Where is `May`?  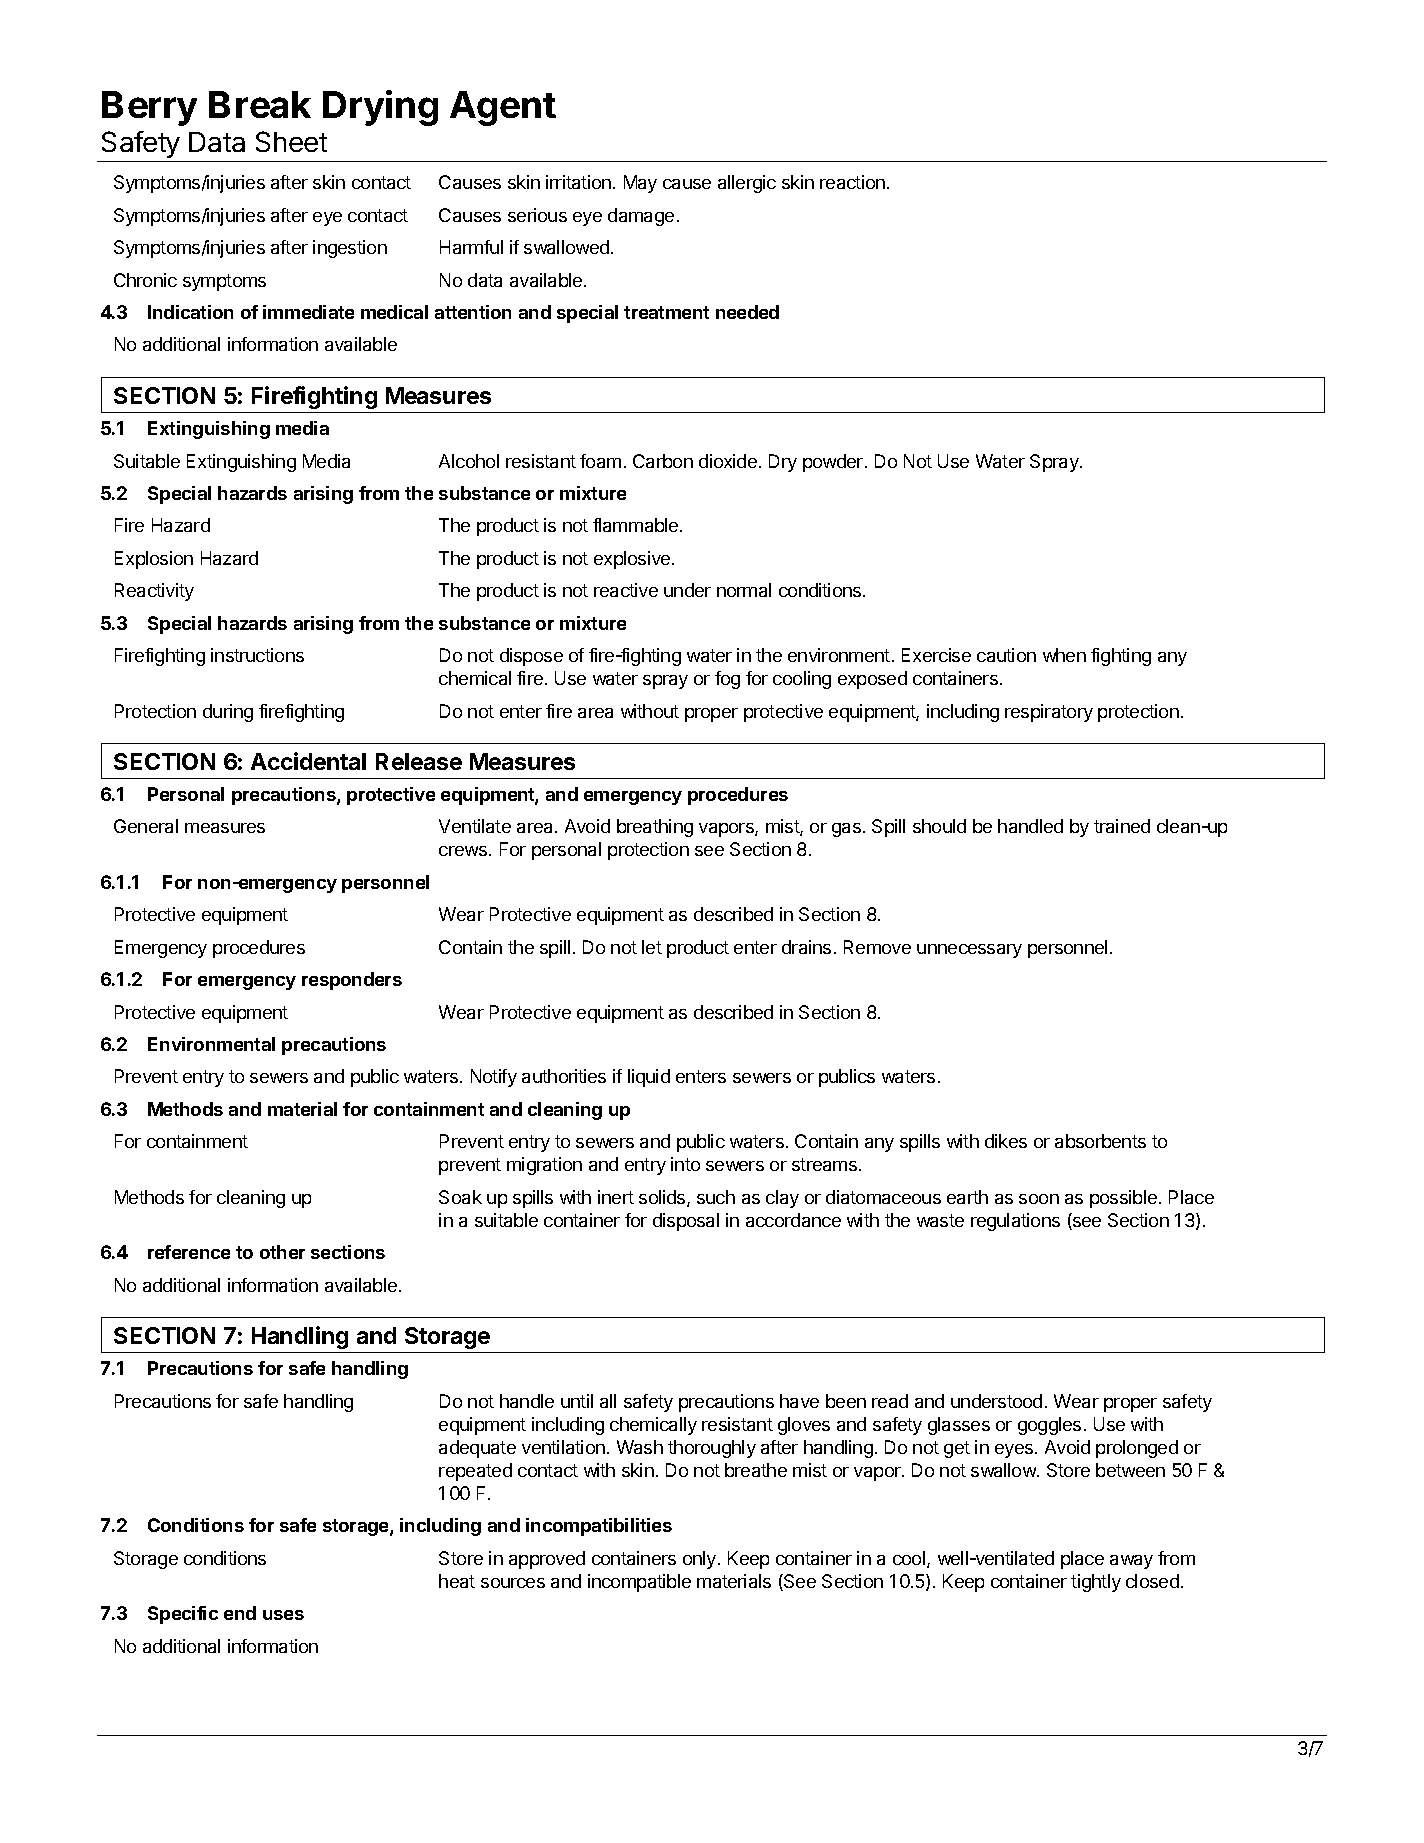 May is located at coordinates (640, 184).
